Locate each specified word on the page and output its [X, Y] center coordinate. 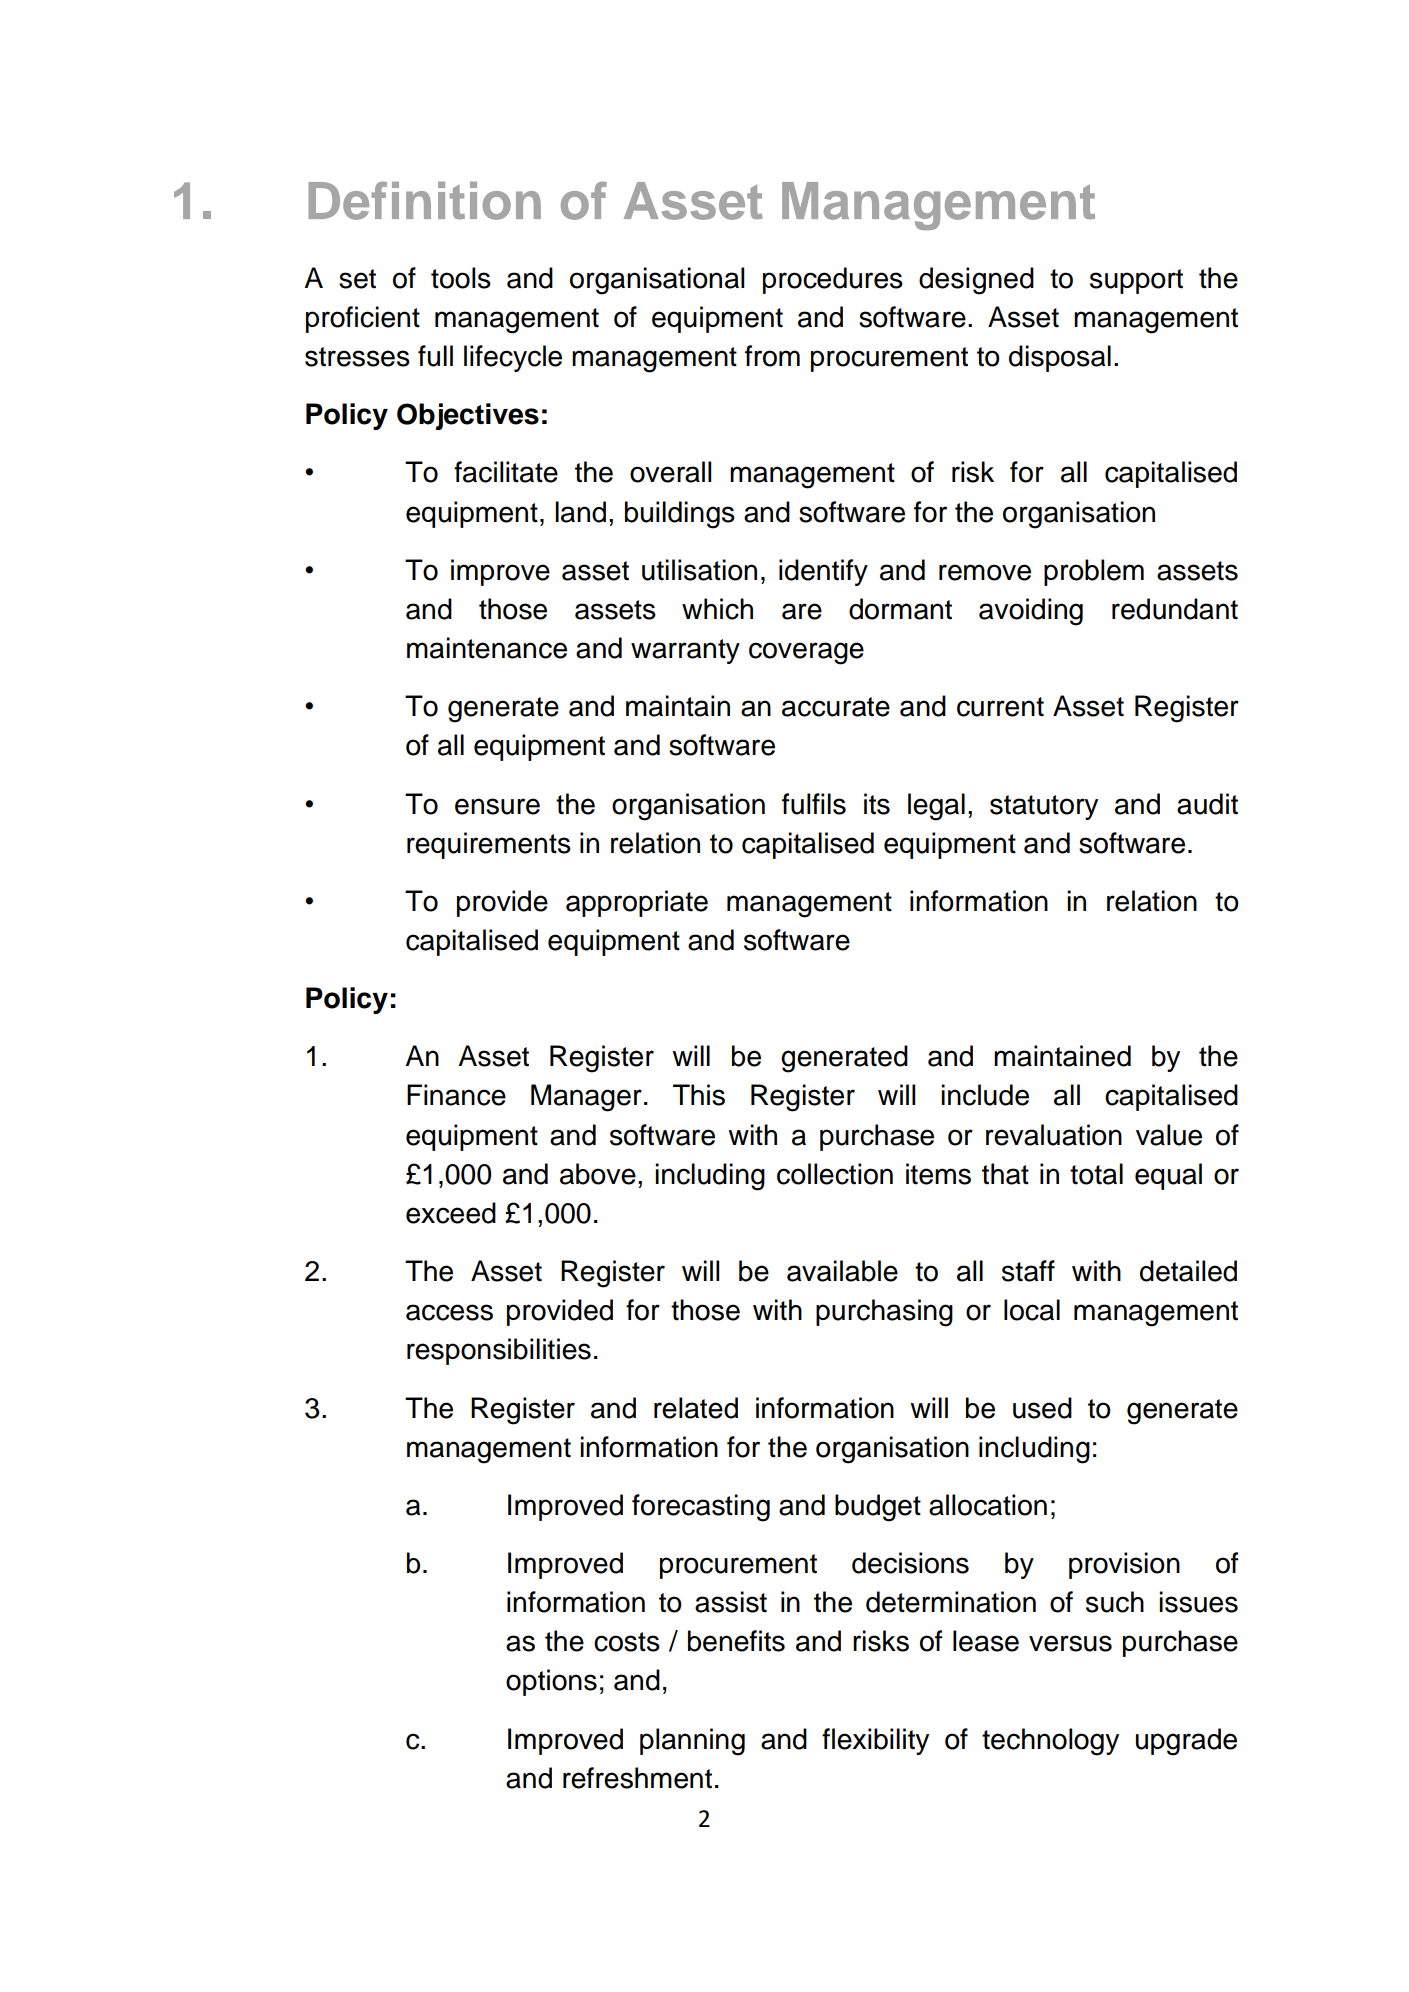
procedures [833, 280]
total [1096, 1174]
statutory [1044, 807]
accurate [836, 707]
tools [461, 278]
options [551, 1682]
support [1136, 281]
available [842, 1271]
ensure [497, 806]
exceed [451, 1213]
